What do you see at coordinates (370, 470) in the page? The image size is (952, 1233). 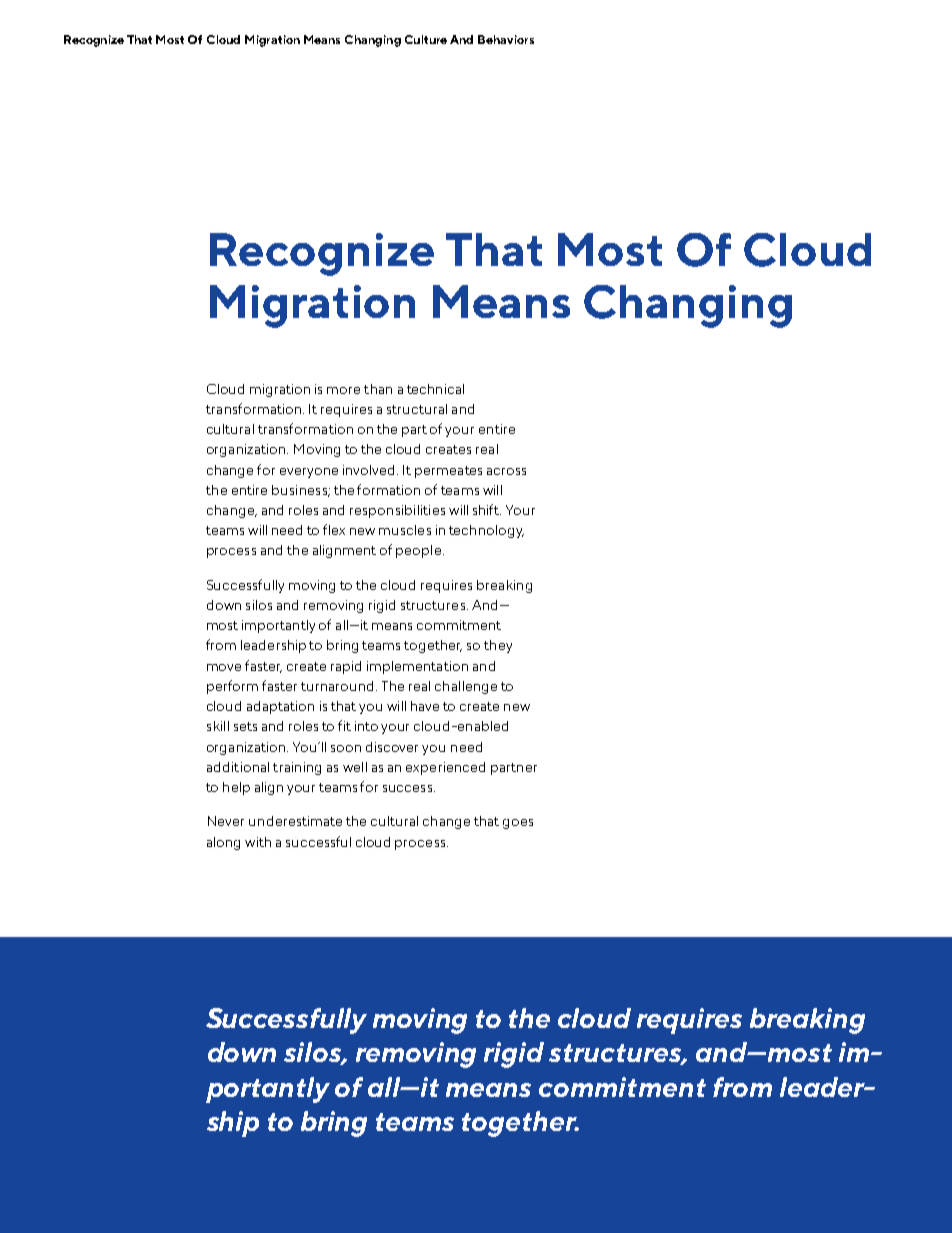 I see `involved` at bounding box center [370, 470].
